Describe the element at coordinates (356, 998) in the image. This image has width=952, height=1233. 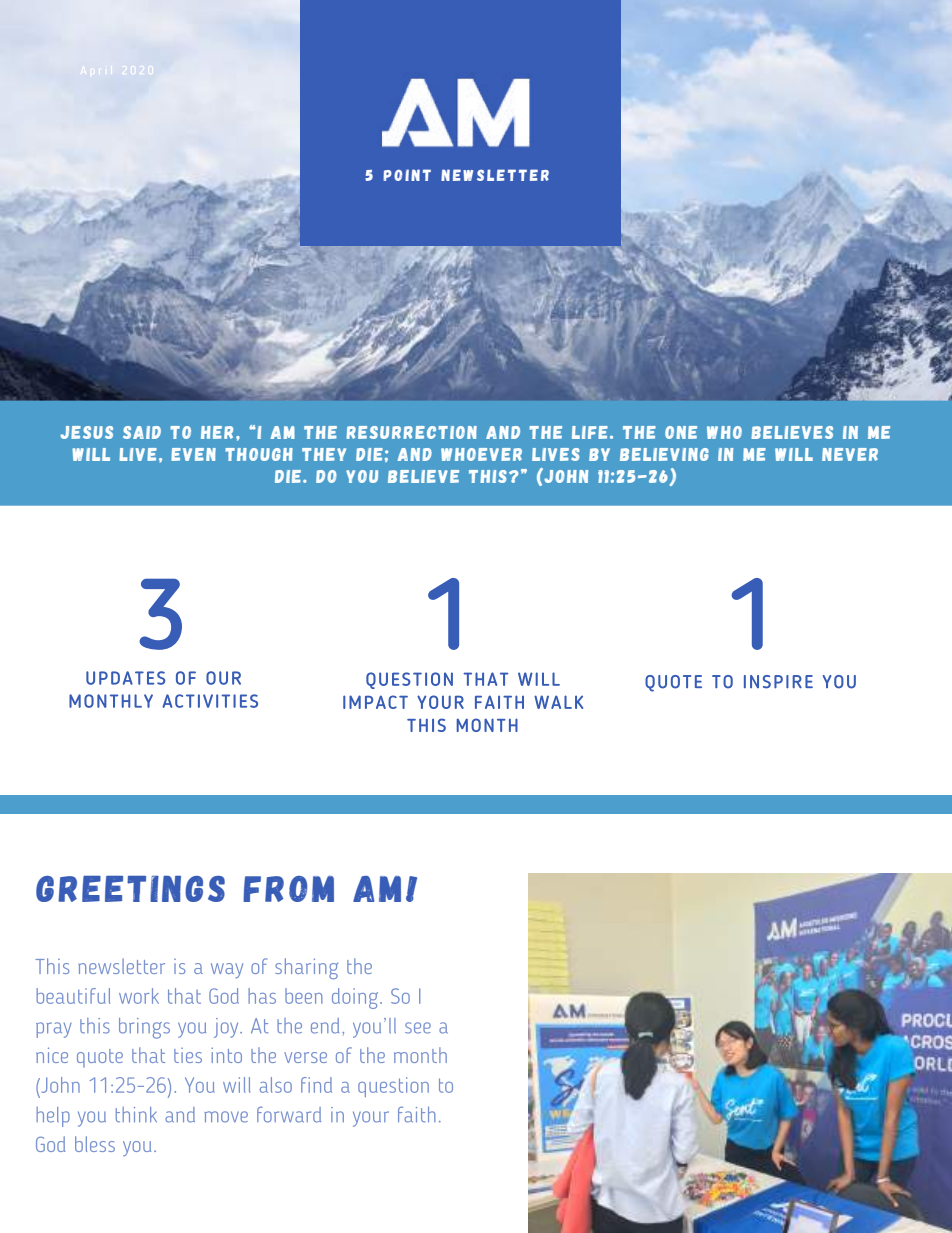
I see `doing` at that location.
